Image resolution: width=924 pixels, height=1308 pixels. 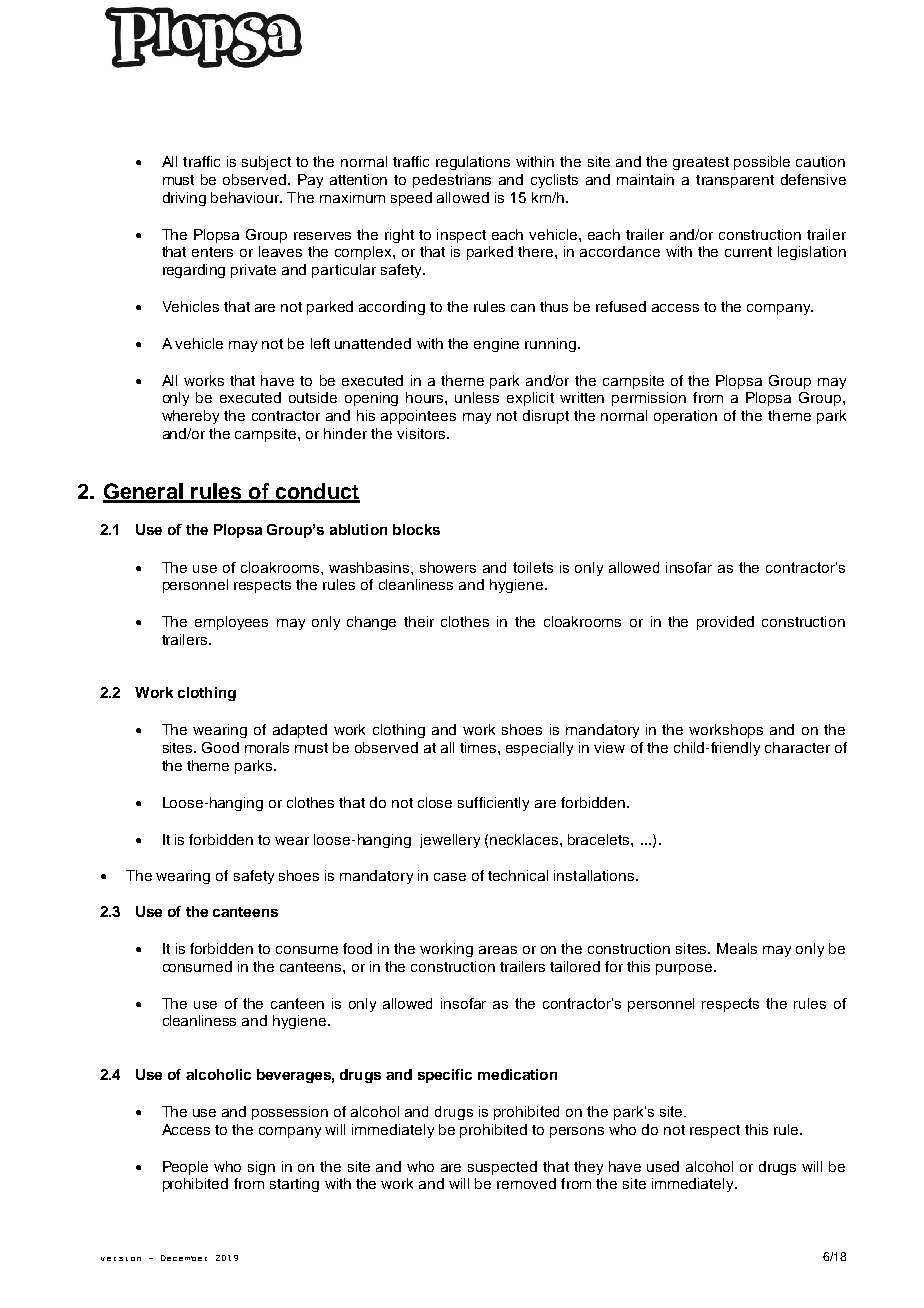 What do you see at coordinates (184, 1258) in the image?
I see `December` at bounding box center [184, 1258].
